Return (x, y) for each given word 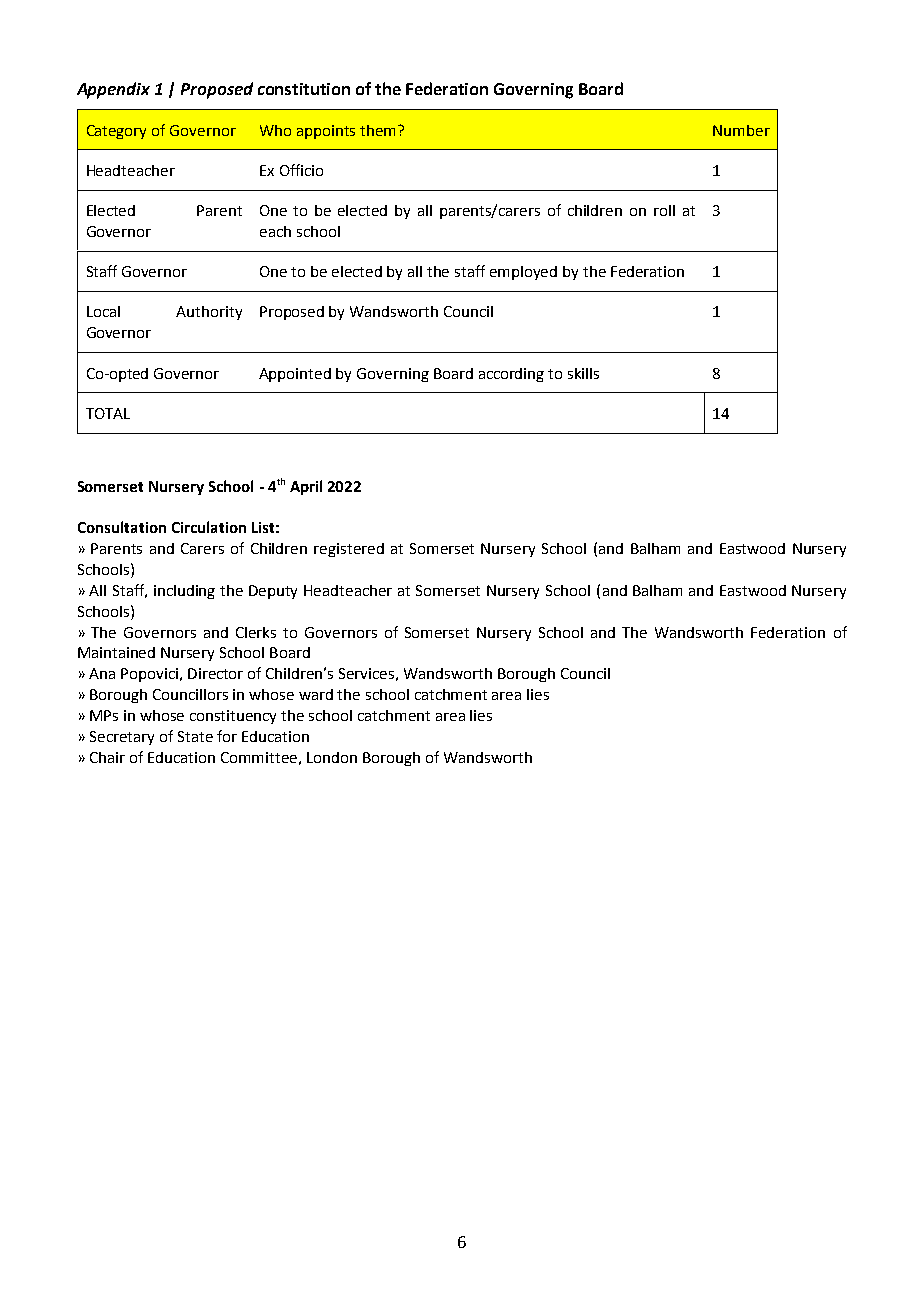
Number (741, 130)
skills (583, 373)
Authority (209, 313)
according (511, 375)
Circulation (209, 527)
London (332, 757)
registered (349, 550)
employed (523, 273)
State (195, 736)
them (379, 130)
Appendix (113, 90)
